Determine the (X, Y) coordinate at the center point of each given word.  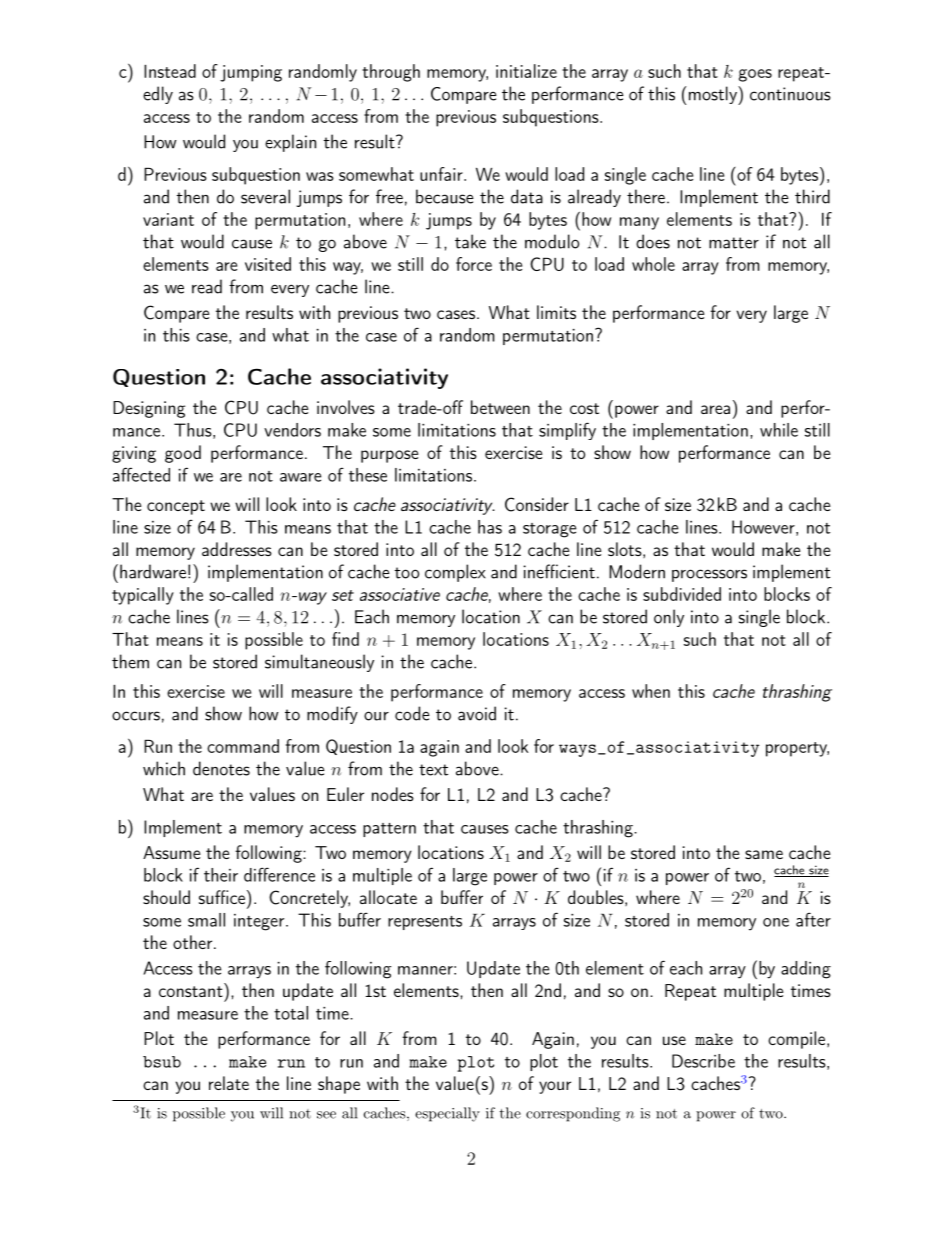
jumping (251, 73)
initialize (526, 71)
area (715, 409)
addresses (237, 549)
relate (229, 1083)
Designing (149, 409)
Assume (171, 852)
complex (455, 573)
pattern (389, 830)
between (500, 407)
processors (709, 575)
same (764, 854)
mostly (714, 95)
